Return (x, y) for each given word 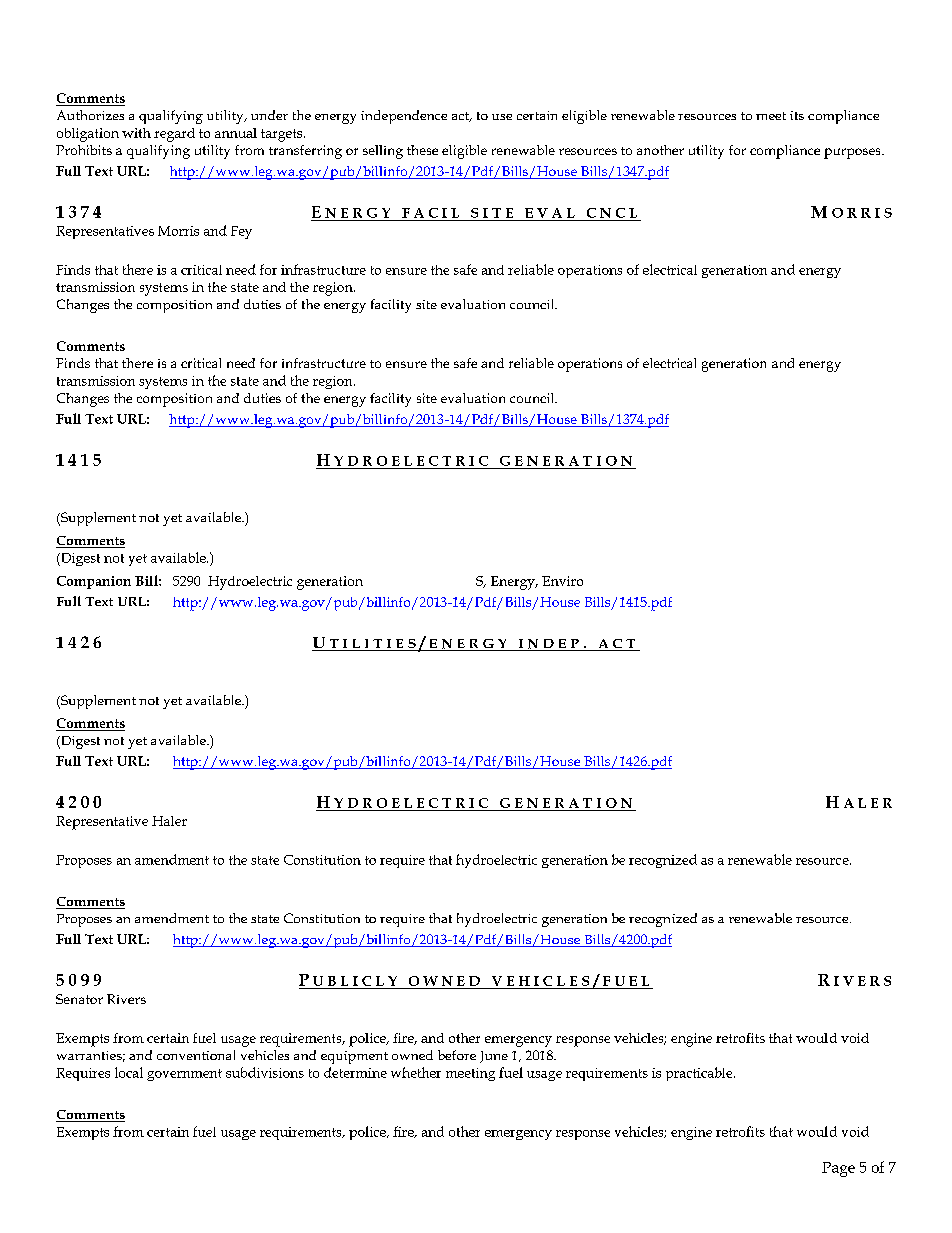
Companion (94, 582)
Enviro (562, 581)
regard (174, 135)
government (184, 1075)
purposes (853, 153)
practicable (700, 1074)
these (422, 150)
